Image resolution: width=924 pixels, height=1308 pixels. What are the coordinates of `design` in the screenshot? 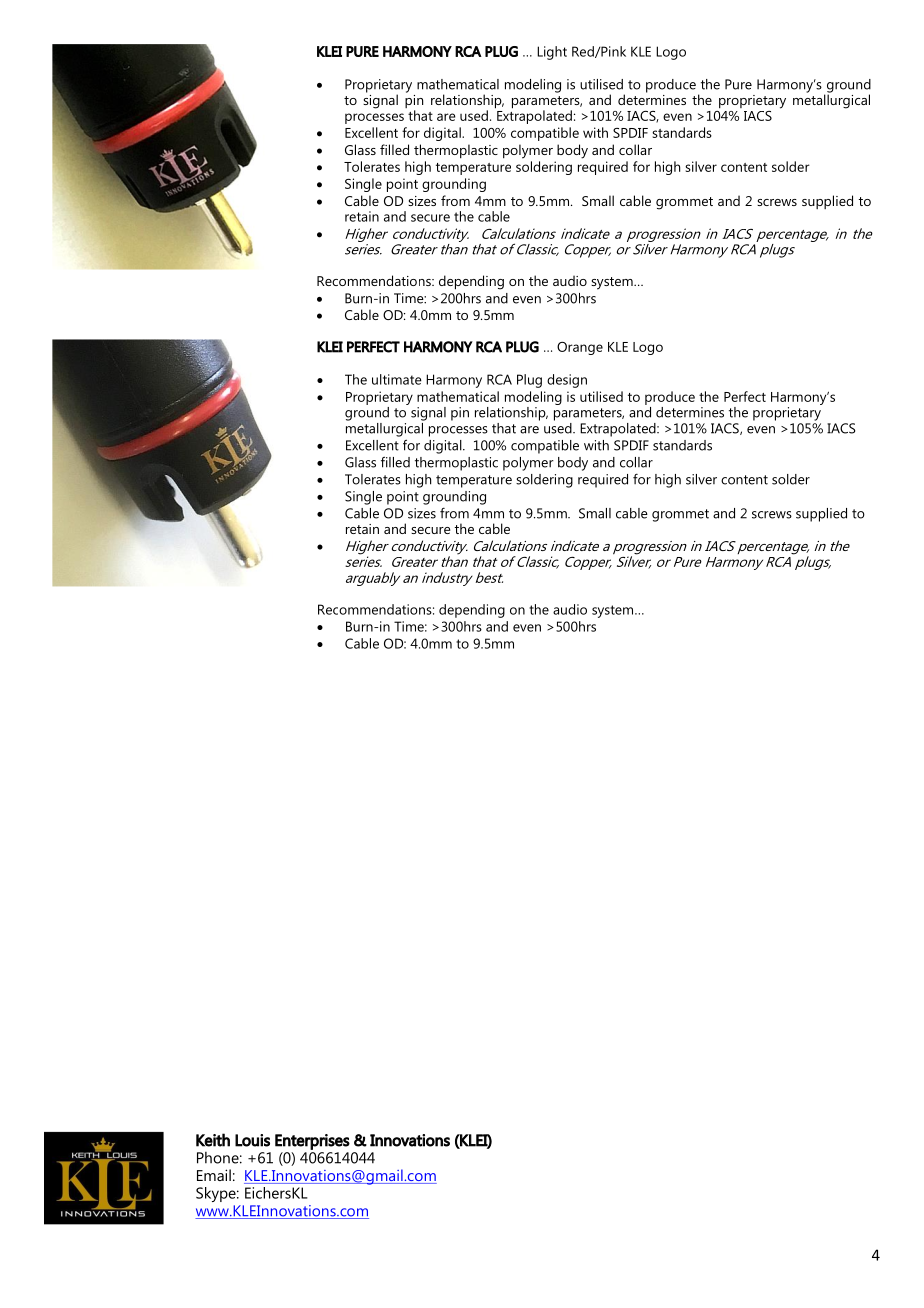 It's located at (567, 381).
